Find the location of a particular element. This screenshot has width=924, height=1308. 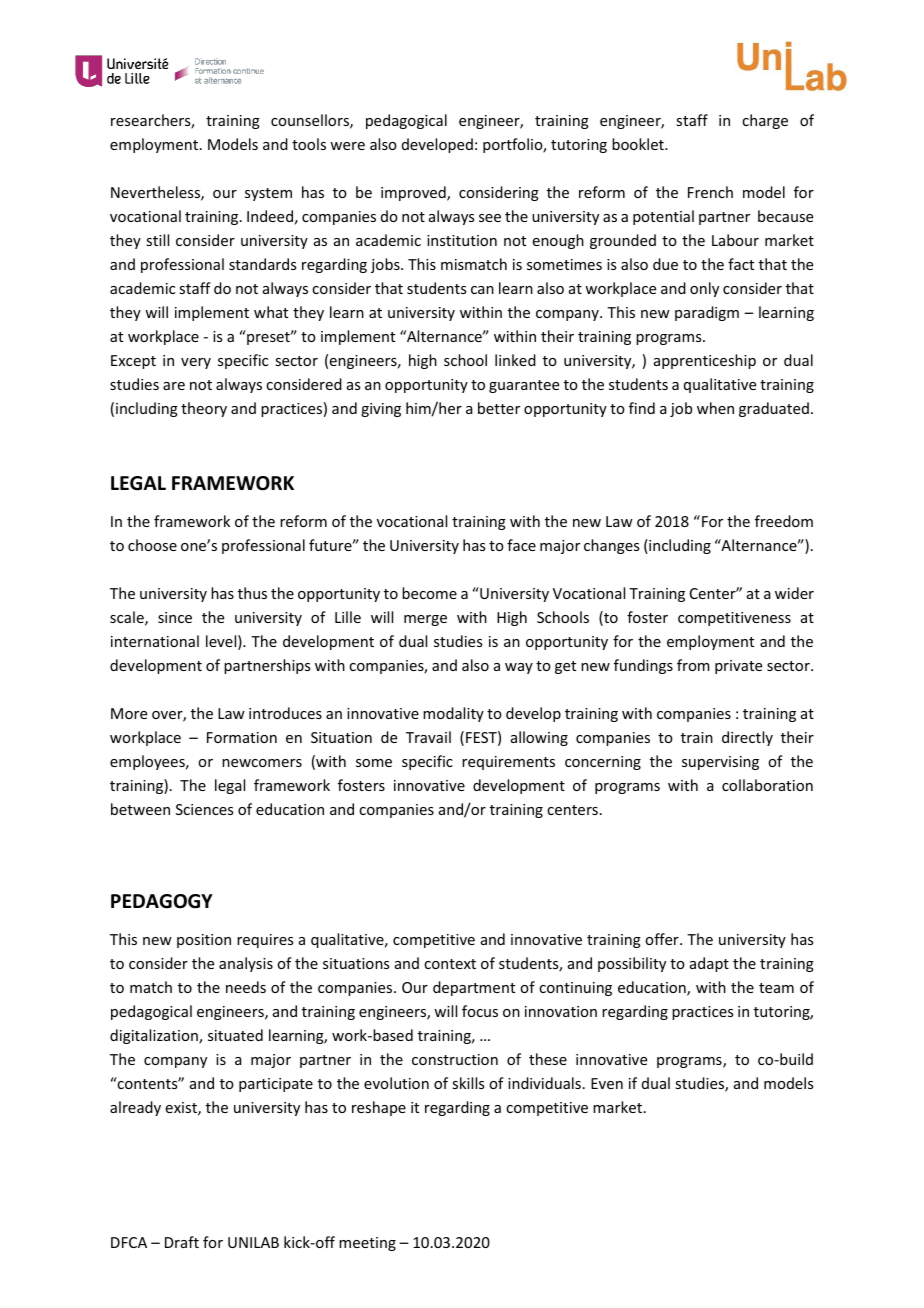

adapt is located at coordinates (709, 964).
